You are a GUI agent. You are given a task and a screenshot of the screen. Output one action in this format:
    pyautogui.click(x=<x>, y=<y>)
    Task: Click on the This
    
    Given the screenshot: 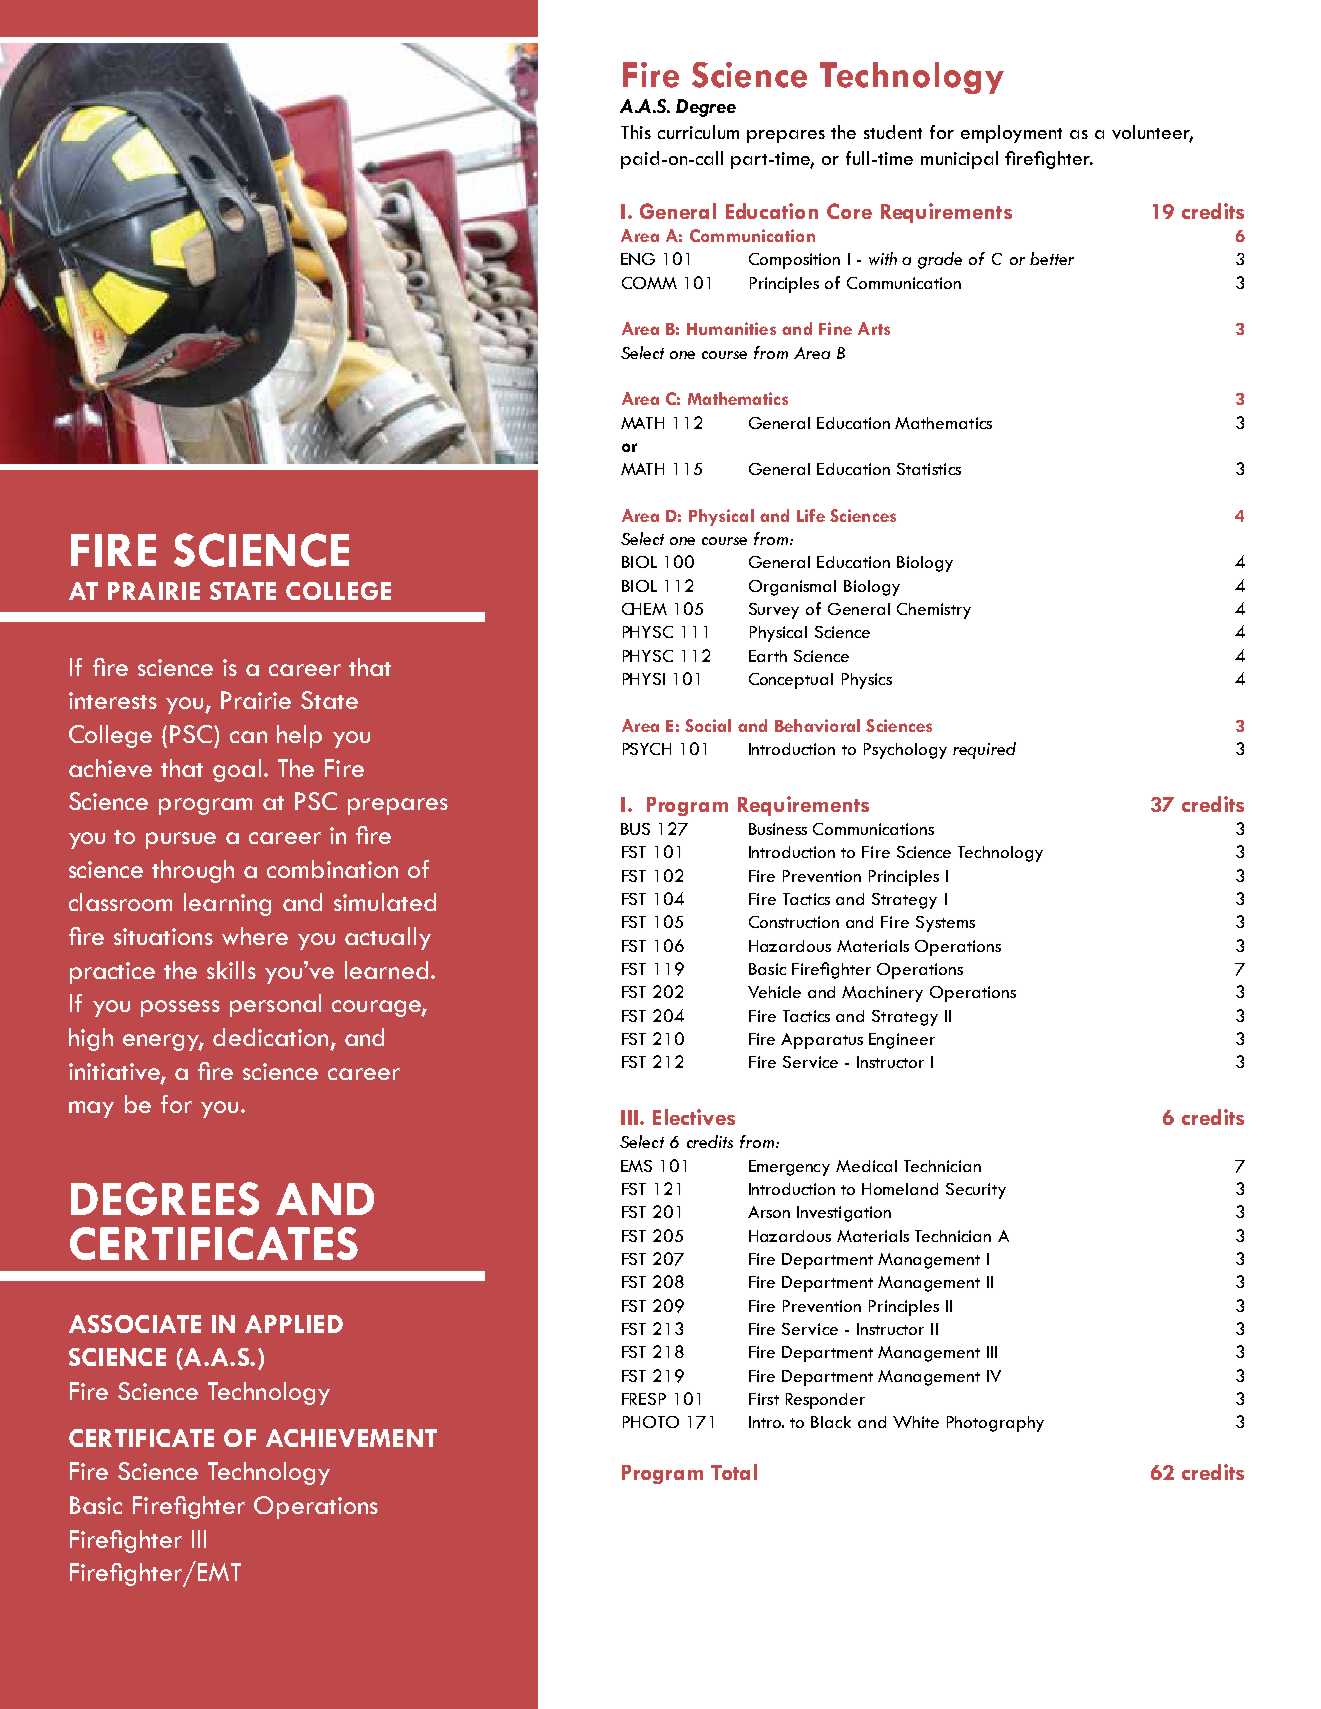 What is the action you would take?
    pyautogui.click(x=636, y=132)
